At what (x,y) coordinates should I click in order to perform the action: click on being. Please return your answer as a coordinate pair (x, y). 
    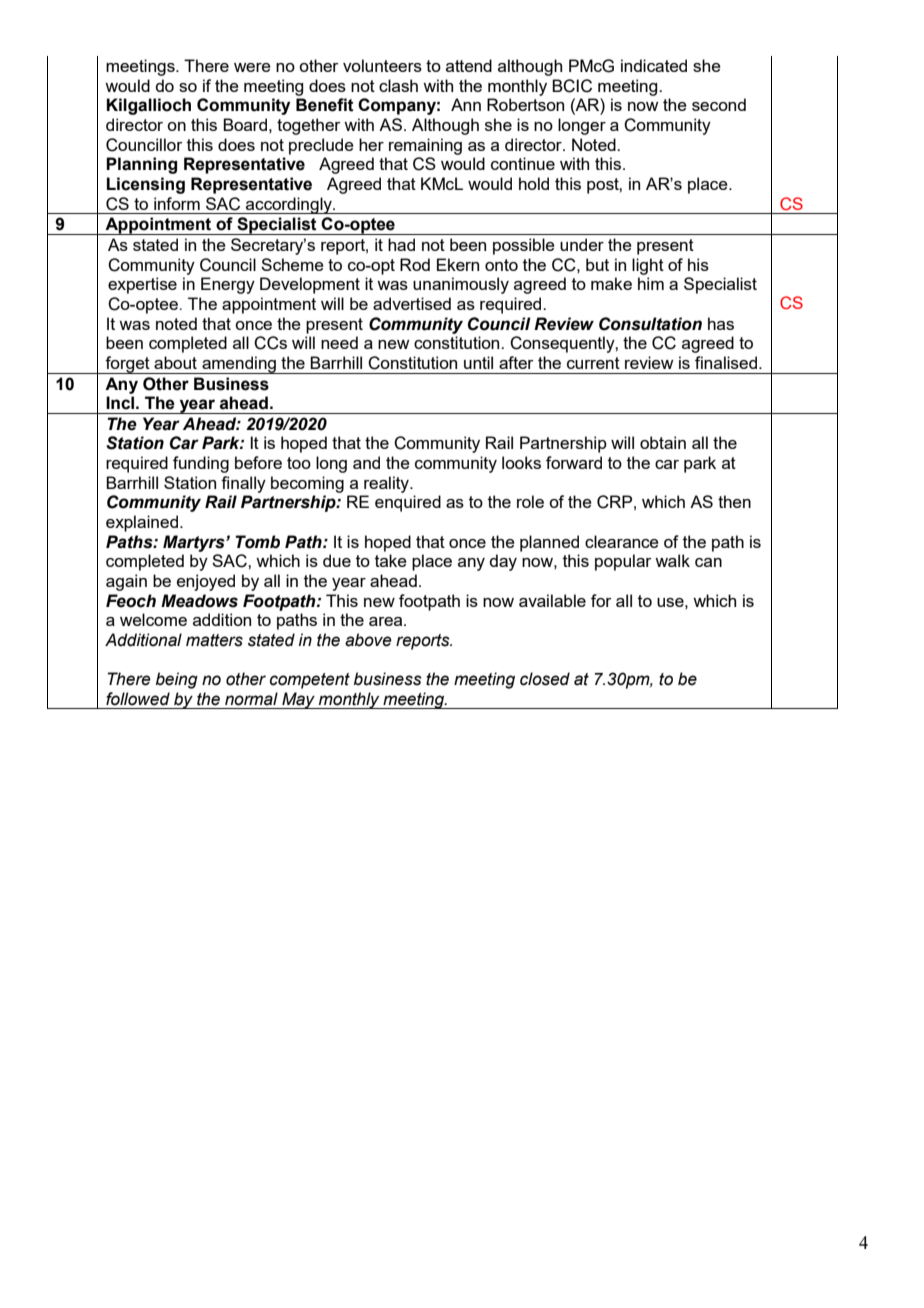
    Looking at the image, I should click on (177, 680).
